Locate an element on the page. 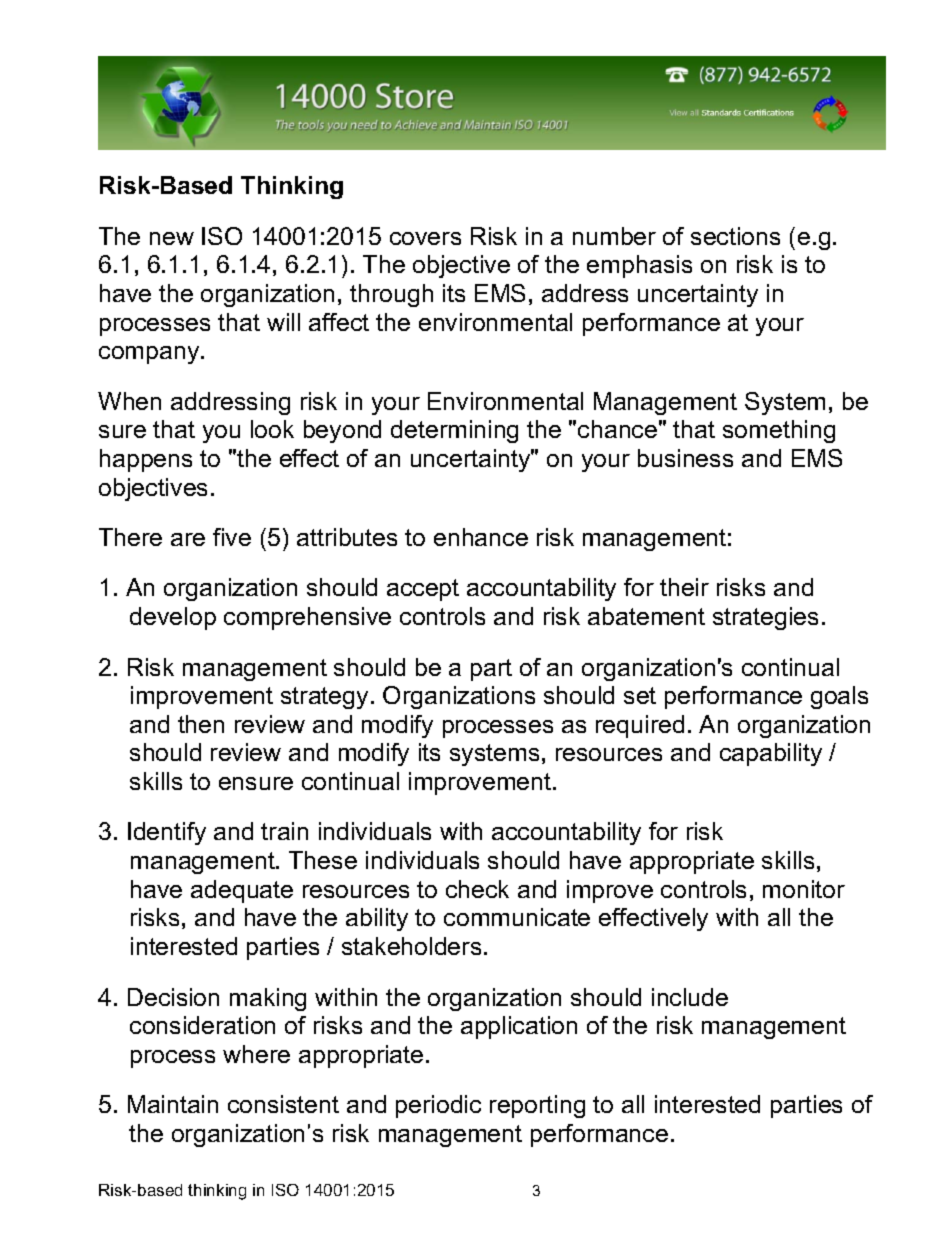 Image resolution: width=952 pixels, height=1233 pixels. enhance is located at coordinates (481, 537).
